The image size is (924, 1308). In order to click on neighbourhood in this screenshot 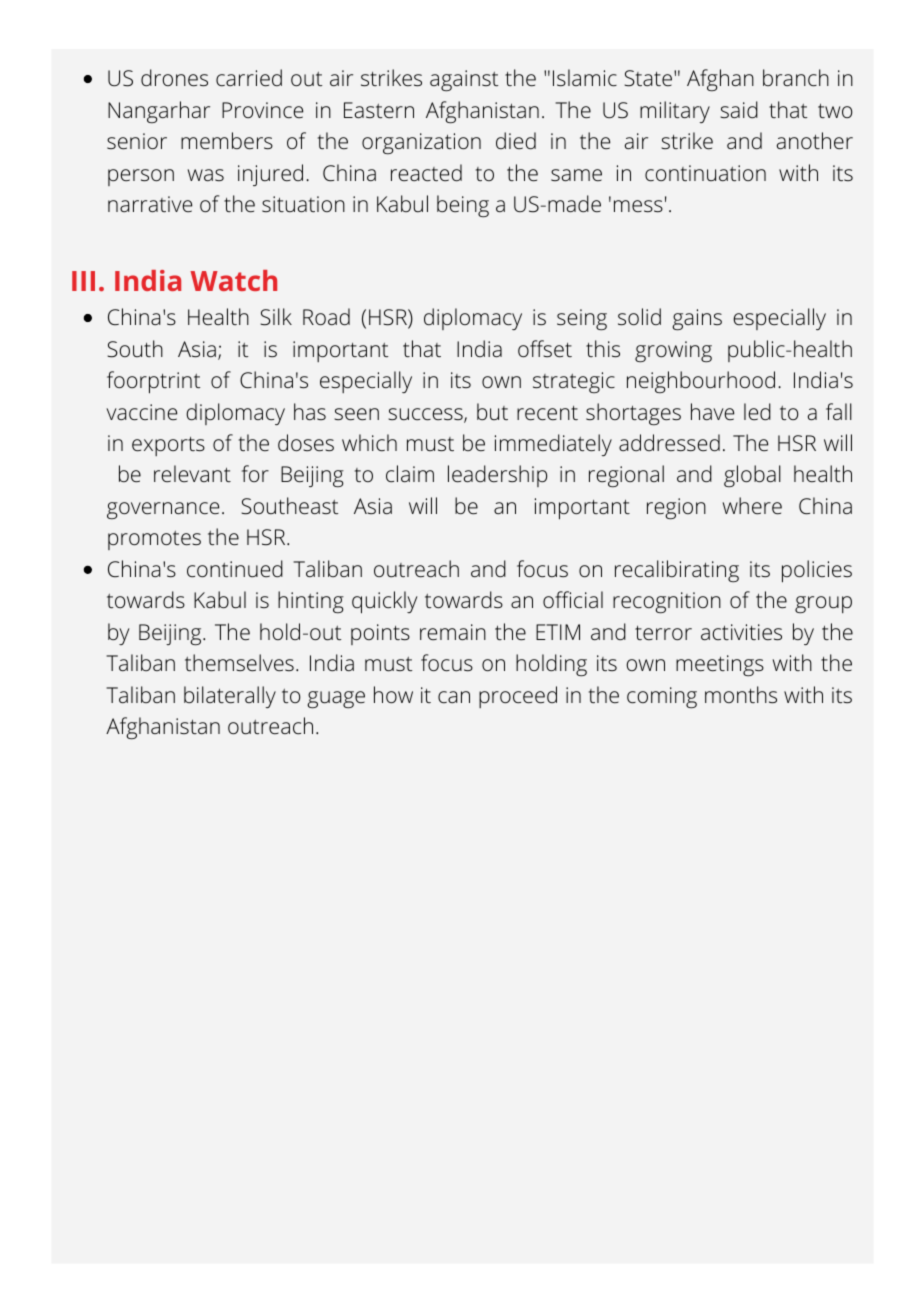, I will do `click(701, 382)`.
